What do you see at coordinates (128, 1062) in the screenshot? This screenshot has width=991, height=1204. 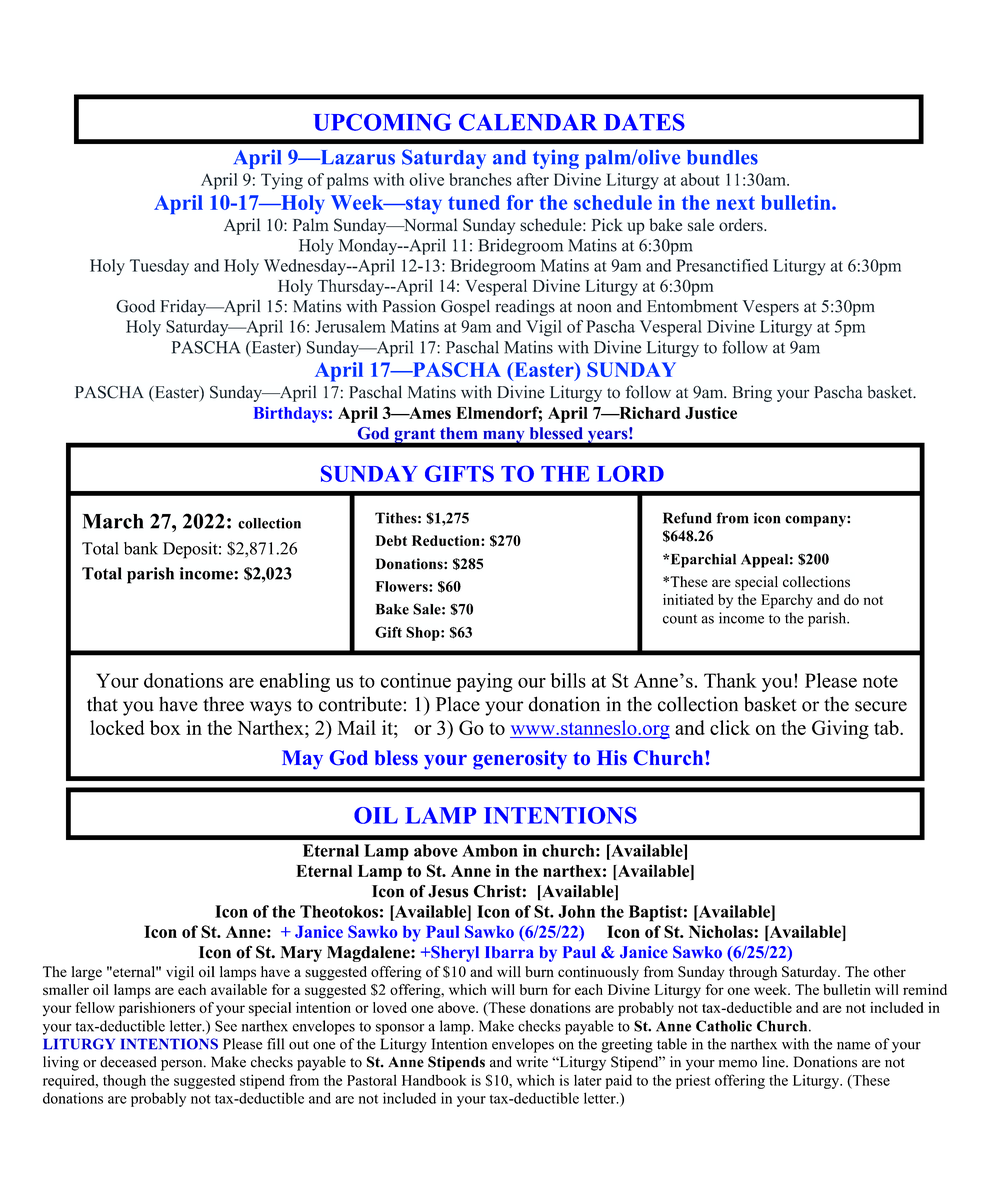 I see `deceased` at bounding box center [128, 1062].
